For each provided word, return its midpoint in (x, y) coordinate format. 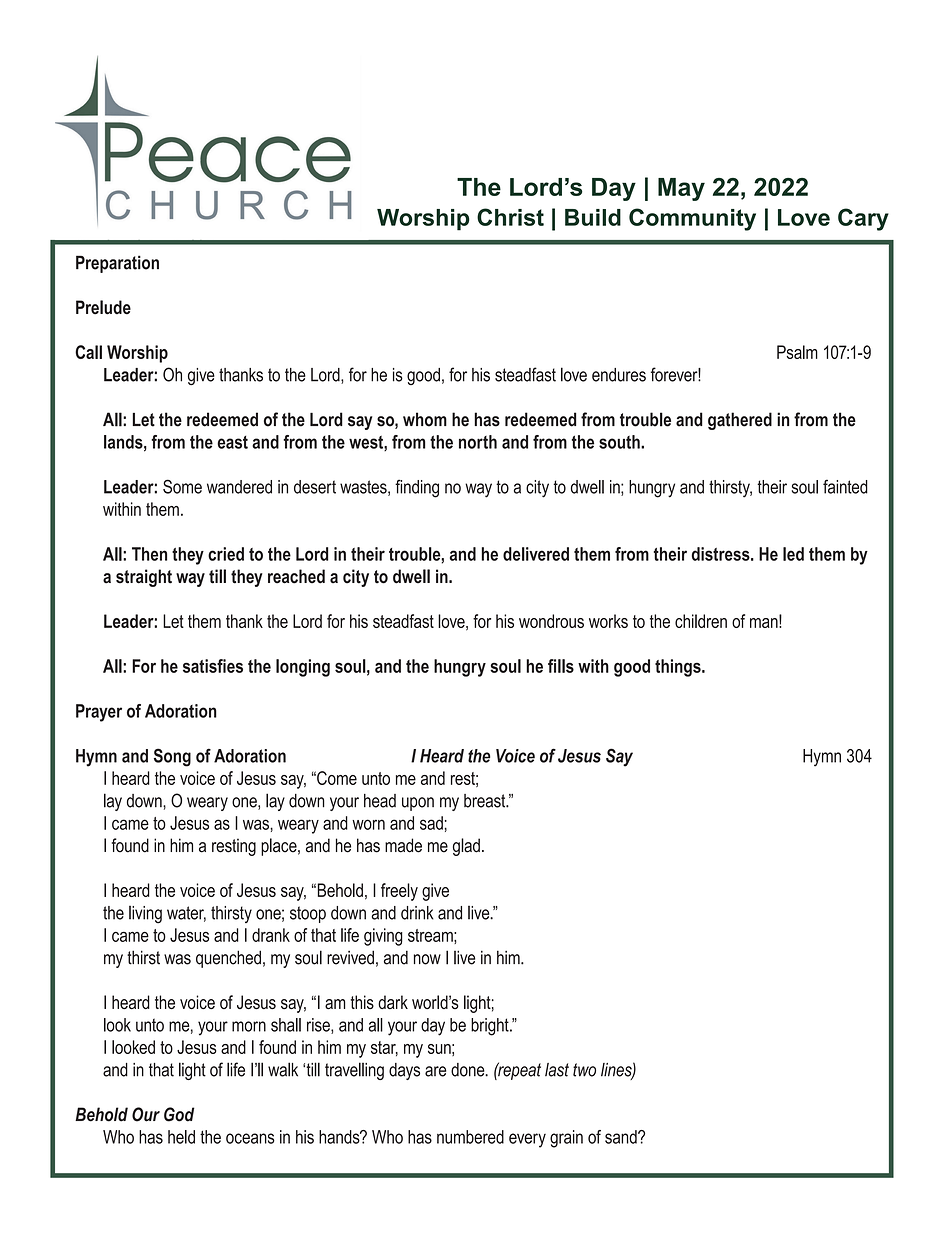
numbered (470, 1137)
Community (692, 219)
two (584, 1070)
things (679, 668)
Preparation (117, 264)
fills (561, 666)
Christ (510, 217)
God (179, 1114)
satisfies (213, 666)
